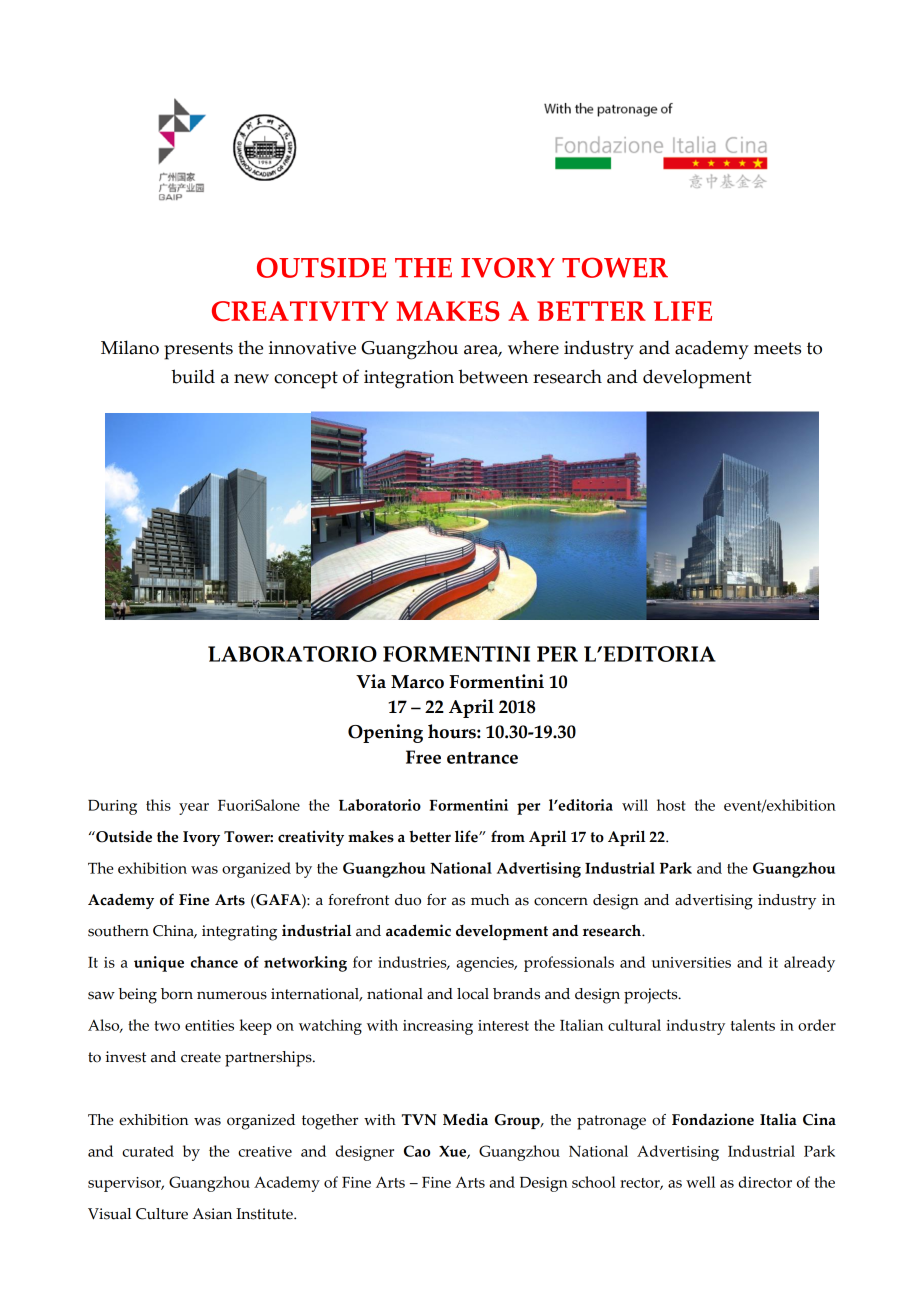  I want to click on build, so click(193, 376).
